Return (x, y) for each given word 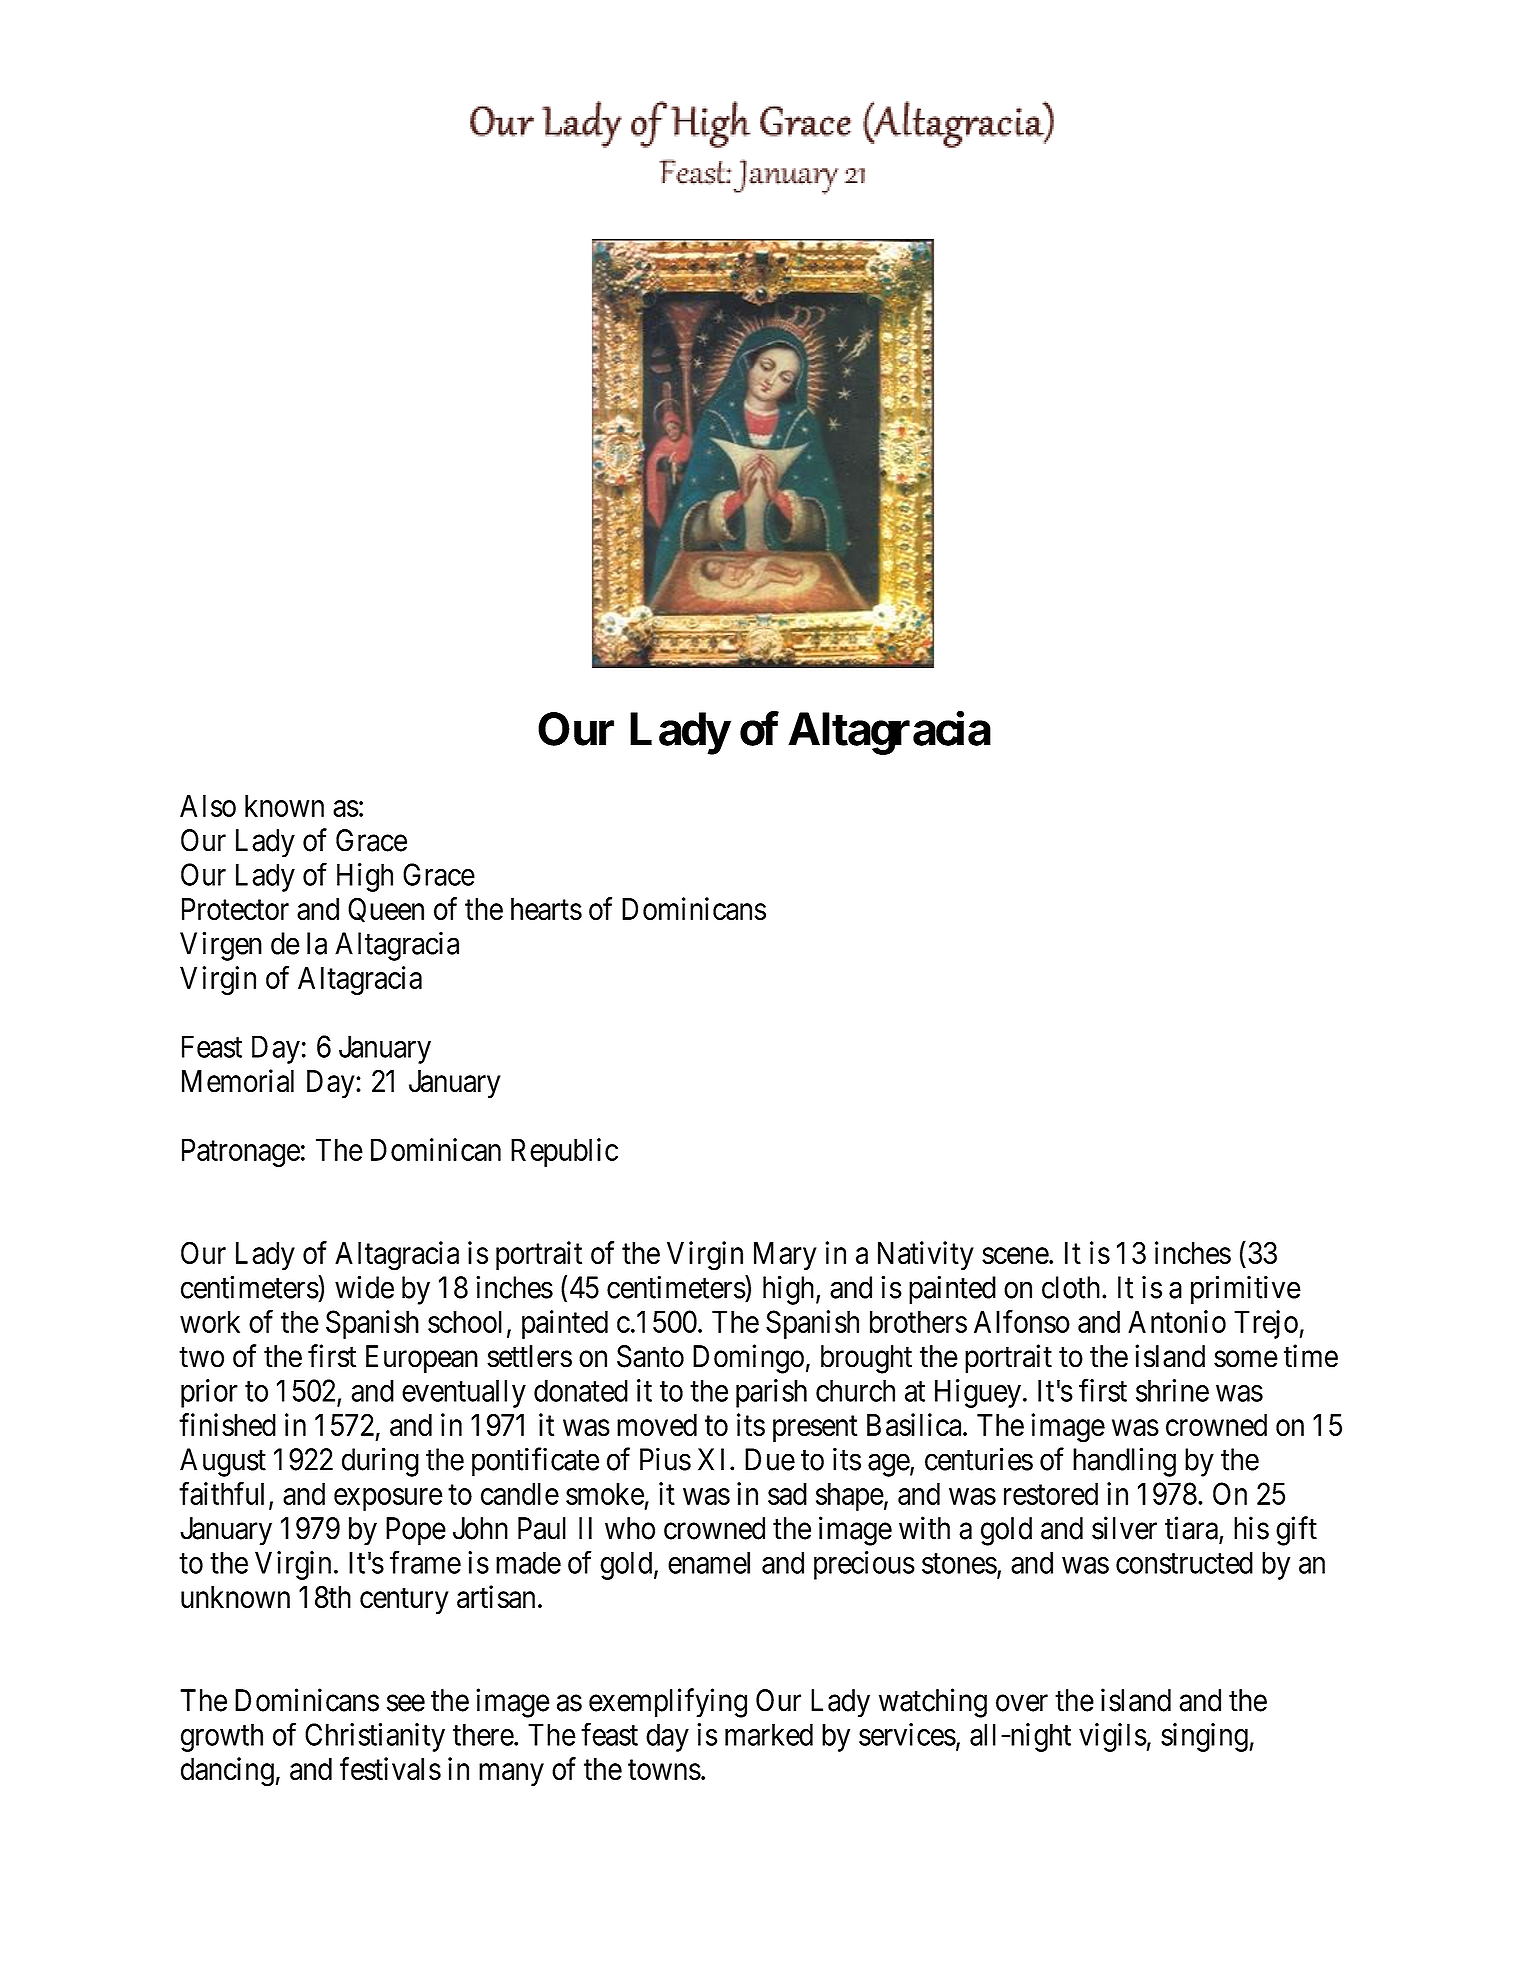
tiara (1192, 1529)
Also (208, 805)
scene (1016, 1256)
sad (787, 1493)
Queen (386, 909)
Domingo (748, 1359)
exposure (388, 1499)
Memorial (238, 1081)
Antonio (1177, 1321)
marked (769, 1734)
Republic (564, 1152)
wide (364, 1287)
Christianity (375, 1737)
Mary (785, 1256)
